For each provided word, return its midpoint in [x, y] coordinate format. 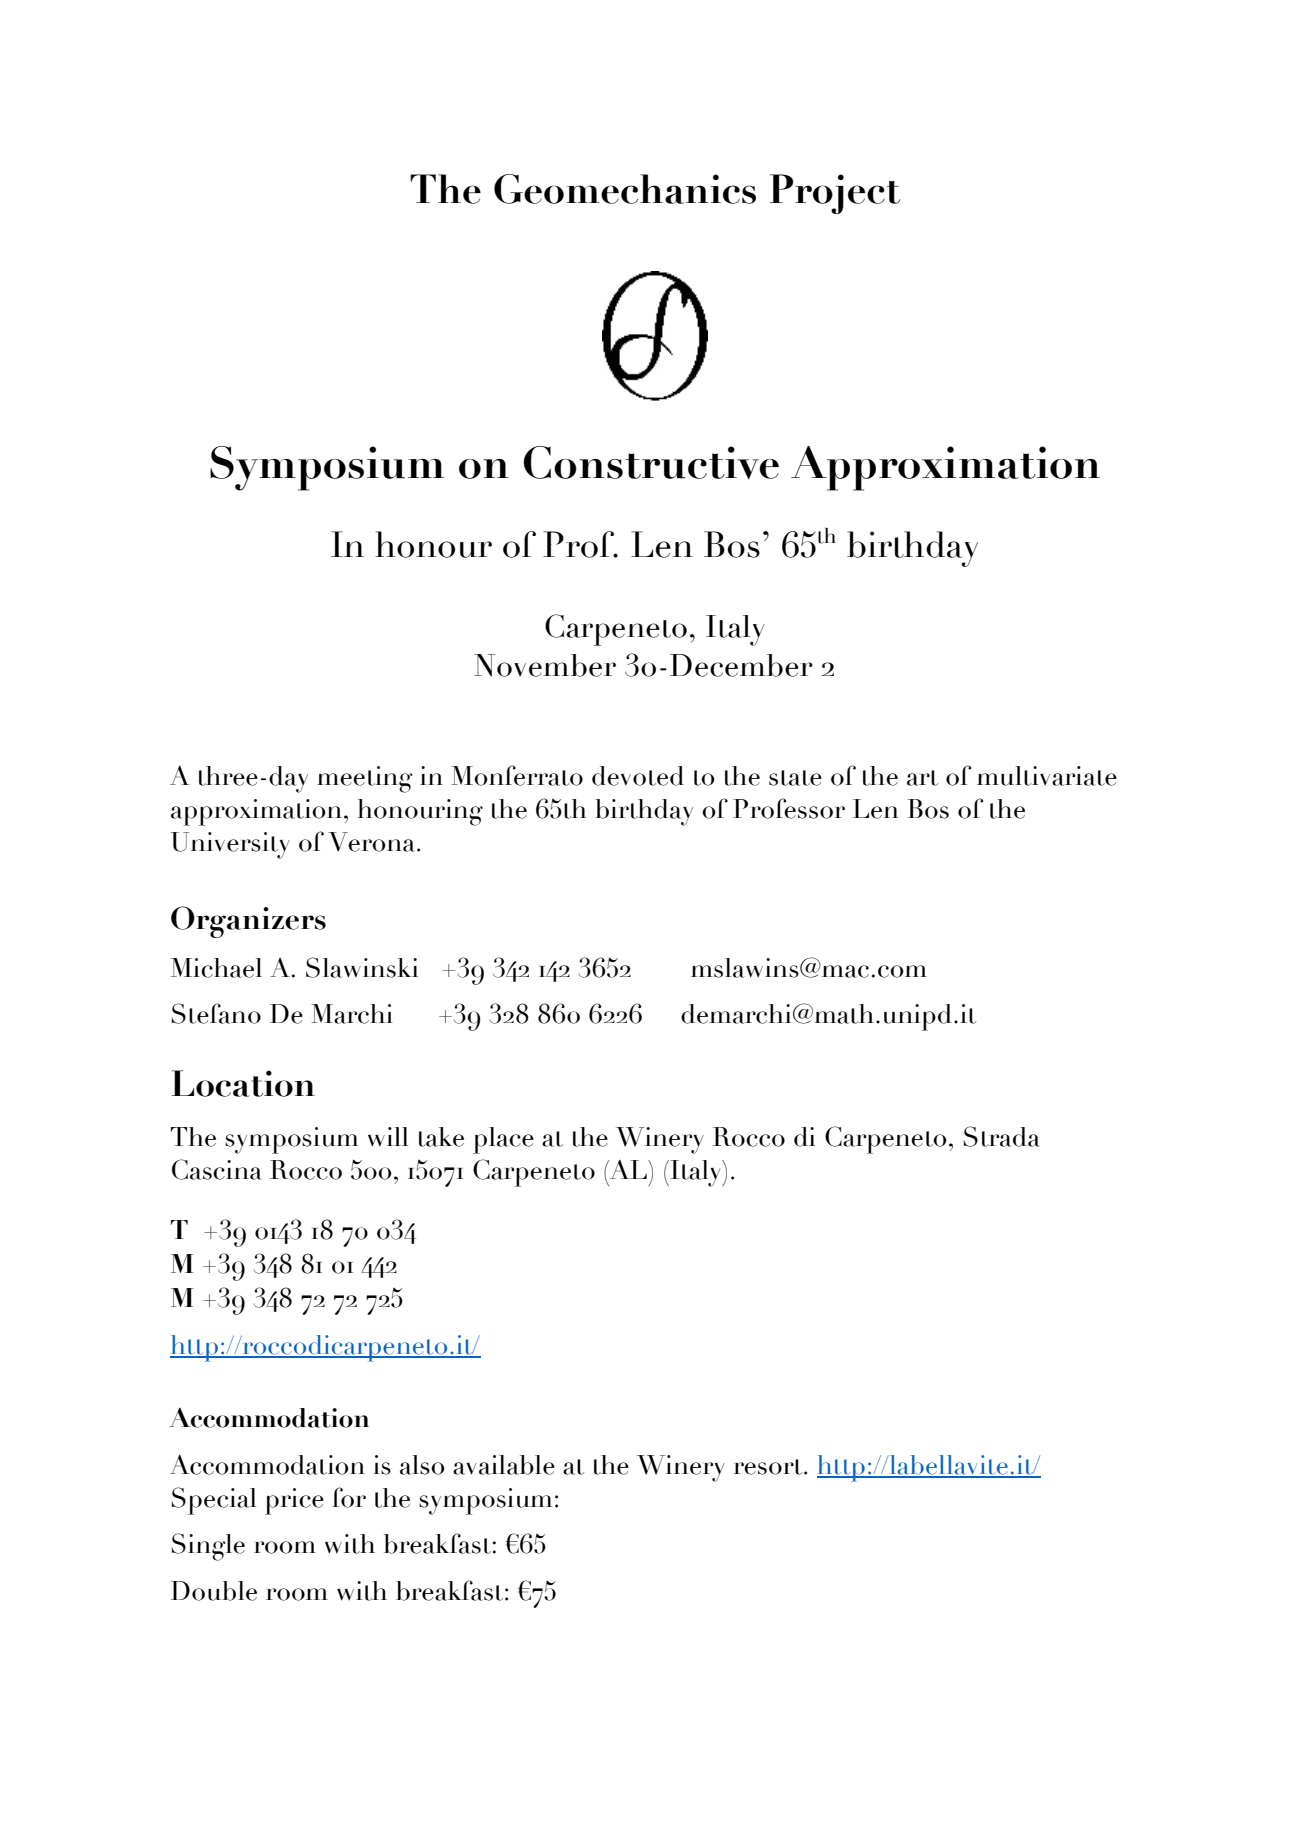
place [503, 1140]
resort [769, 1467]
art [922, 778]
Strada [1002, 1136]
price [294, 1501]
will [388, 1137]
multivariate [1047, 776]
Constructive [651, 462]
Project [834, 194]
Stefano [216, 1013]
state [795, 778]
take [441, 1137]
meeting [365, 779]
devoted [638, 776]
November [545, 665]
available [504, 1465]
